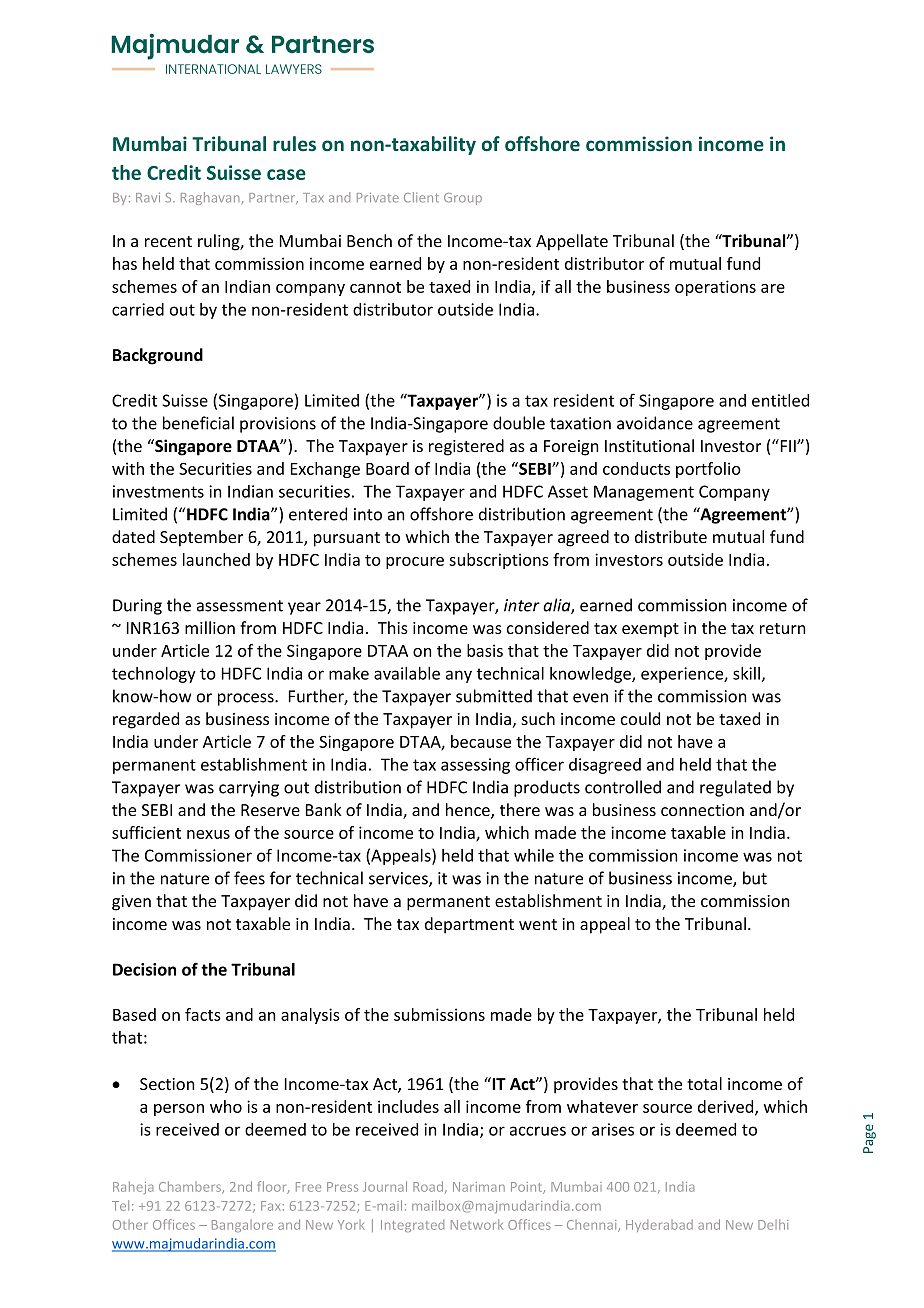  What do you see at coordinates (242, 1226) in the screenshot?
I see `Bangalore` at bounding box center [242, 1226].
